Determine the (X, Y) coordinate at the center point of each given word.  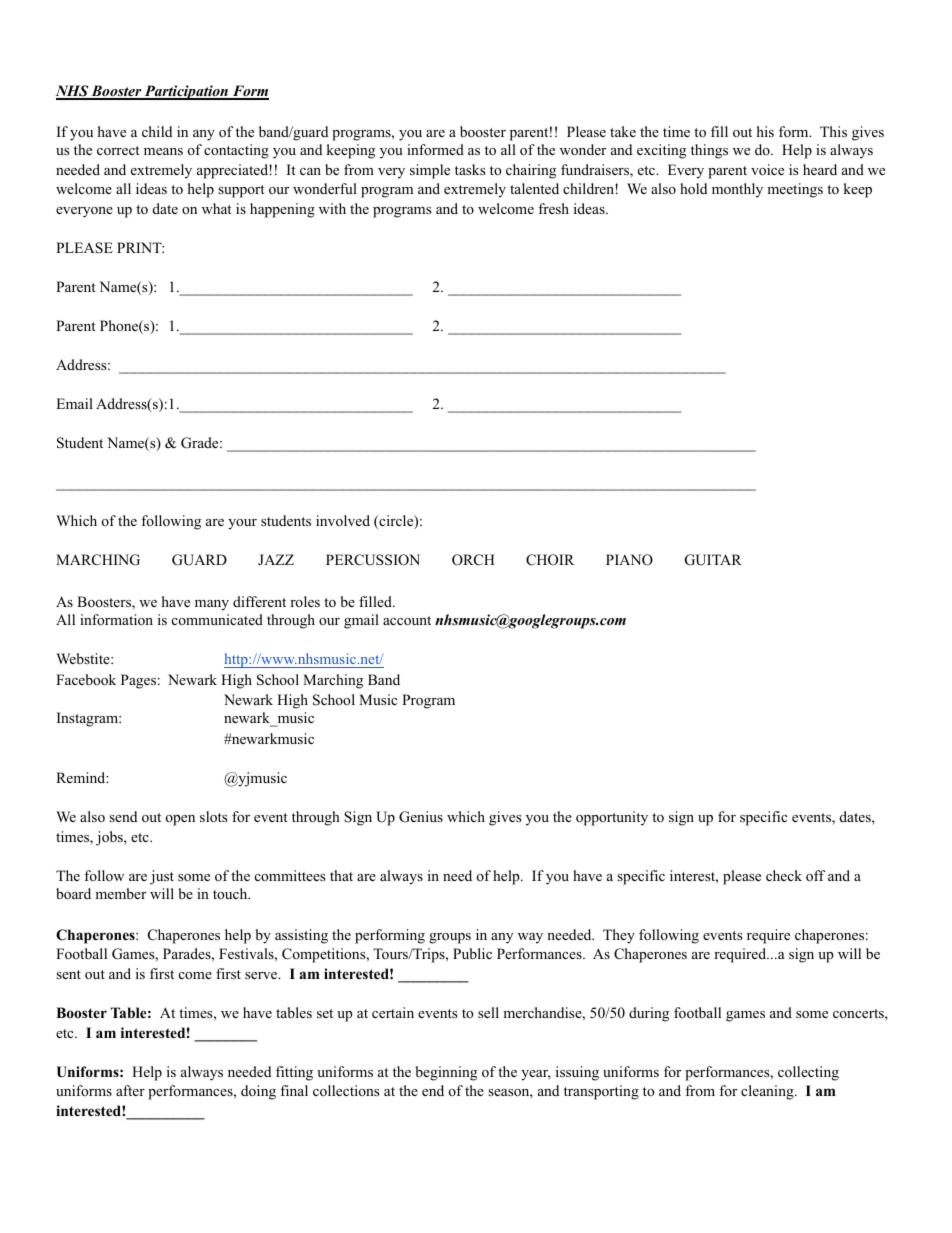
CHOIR (550, 560)
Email (74, 403)
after (130, 1090)
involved (343, 520)
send (123, 816)
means (163, 151)
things (709, 151)
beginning (446, 1073)
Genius (421, 817)
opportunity (612, 818)
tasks (470, 169)
